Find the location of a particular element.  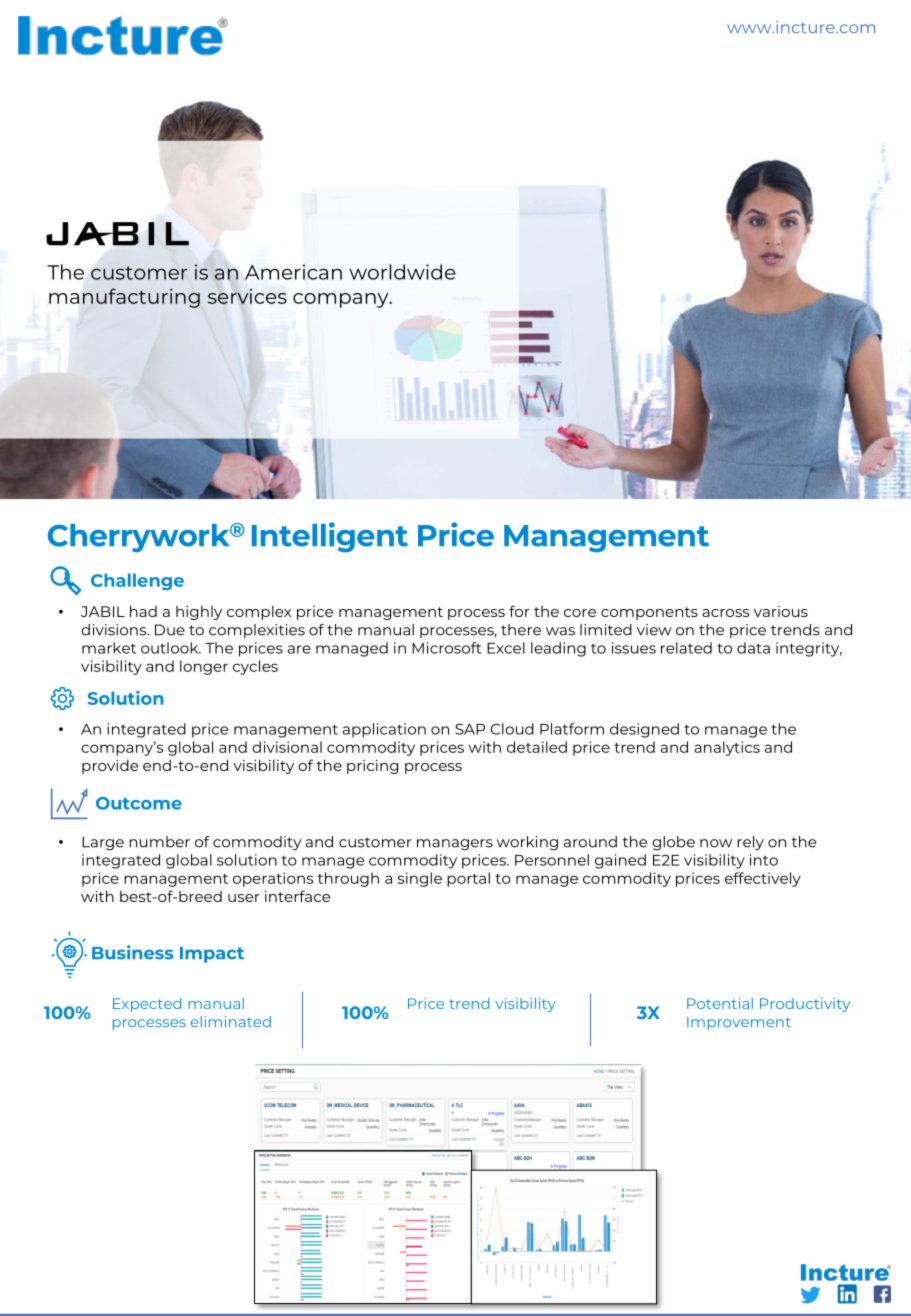

Expected is located at coordinates (147, 1005).
